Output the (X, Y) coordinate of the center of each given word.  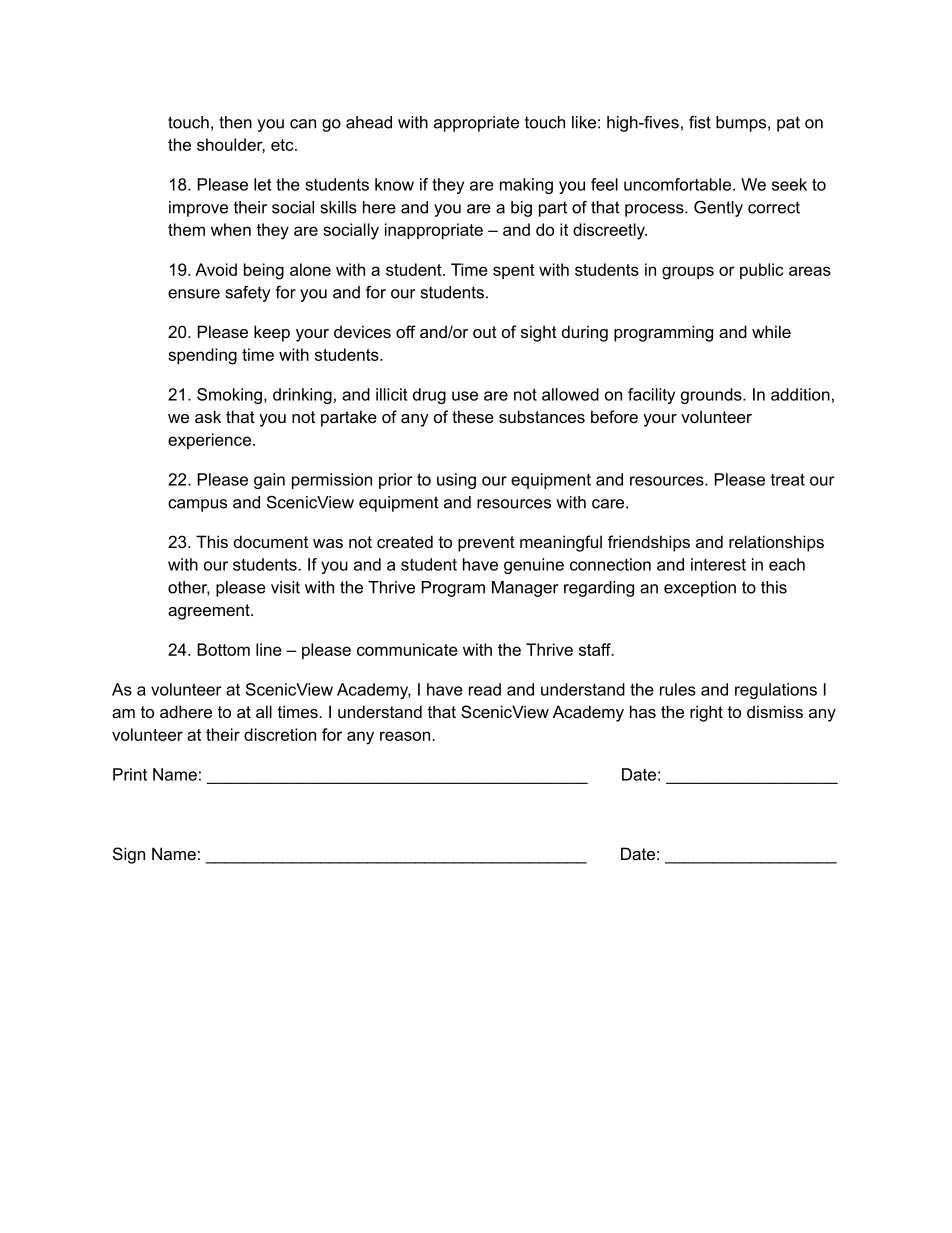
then (235, 122)
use (465, 396)
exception (700, 589)
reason (406, 736)
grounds (712, 396)
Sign (129, 855)
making (526, 186)
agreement (210, 612)
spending (202, 356)
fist (700, 122)
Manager (525, 589)
